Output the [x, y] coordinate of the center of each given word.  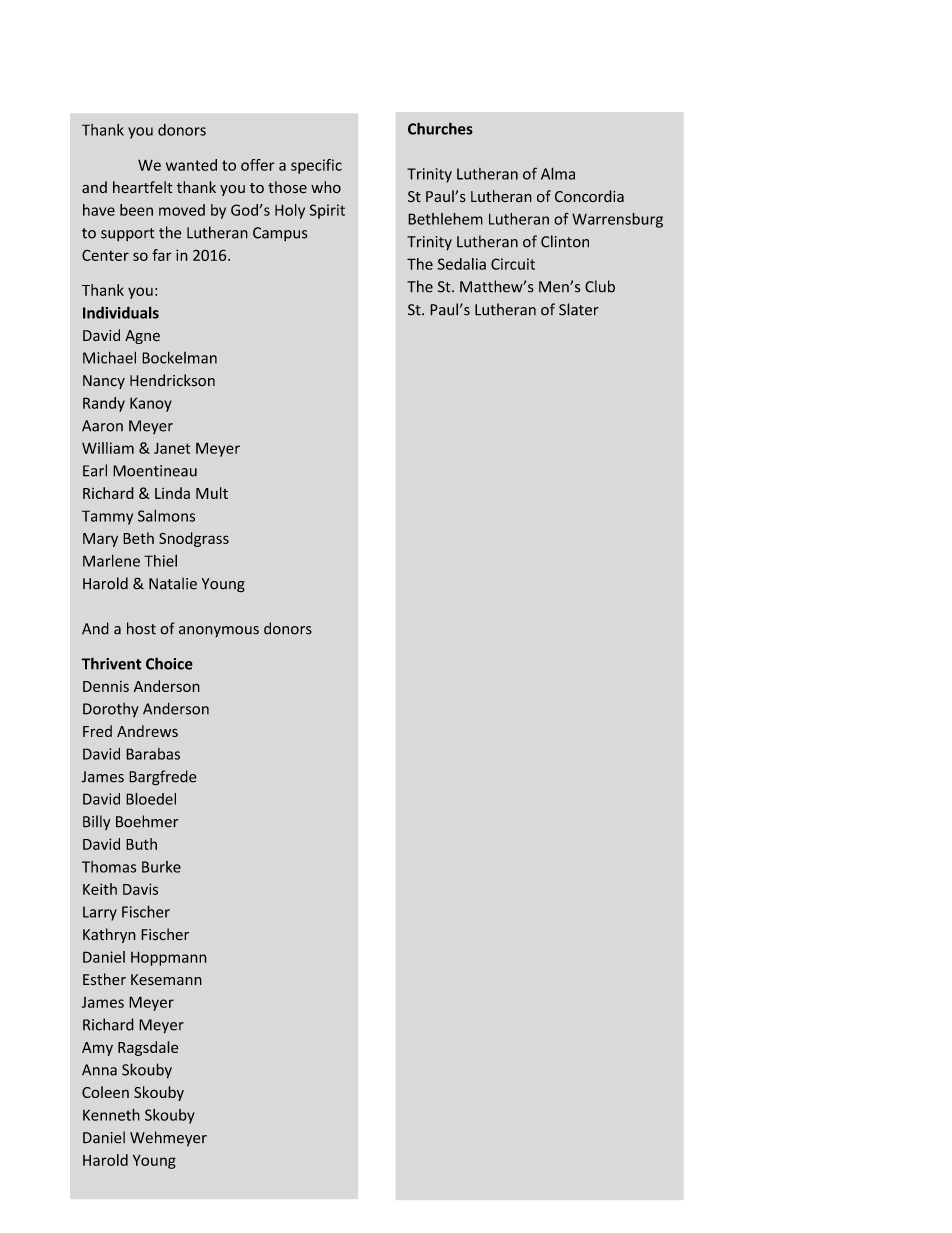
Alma [558, 173]
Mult [212, 493]
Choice [169, 663]
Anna [99, 1070]
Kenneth [111, 1115]
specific [316, 166]
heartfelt [143, 187]
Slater [579, 309]
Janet [172, 448]
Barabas [153, 754]
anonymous [219, 632]
